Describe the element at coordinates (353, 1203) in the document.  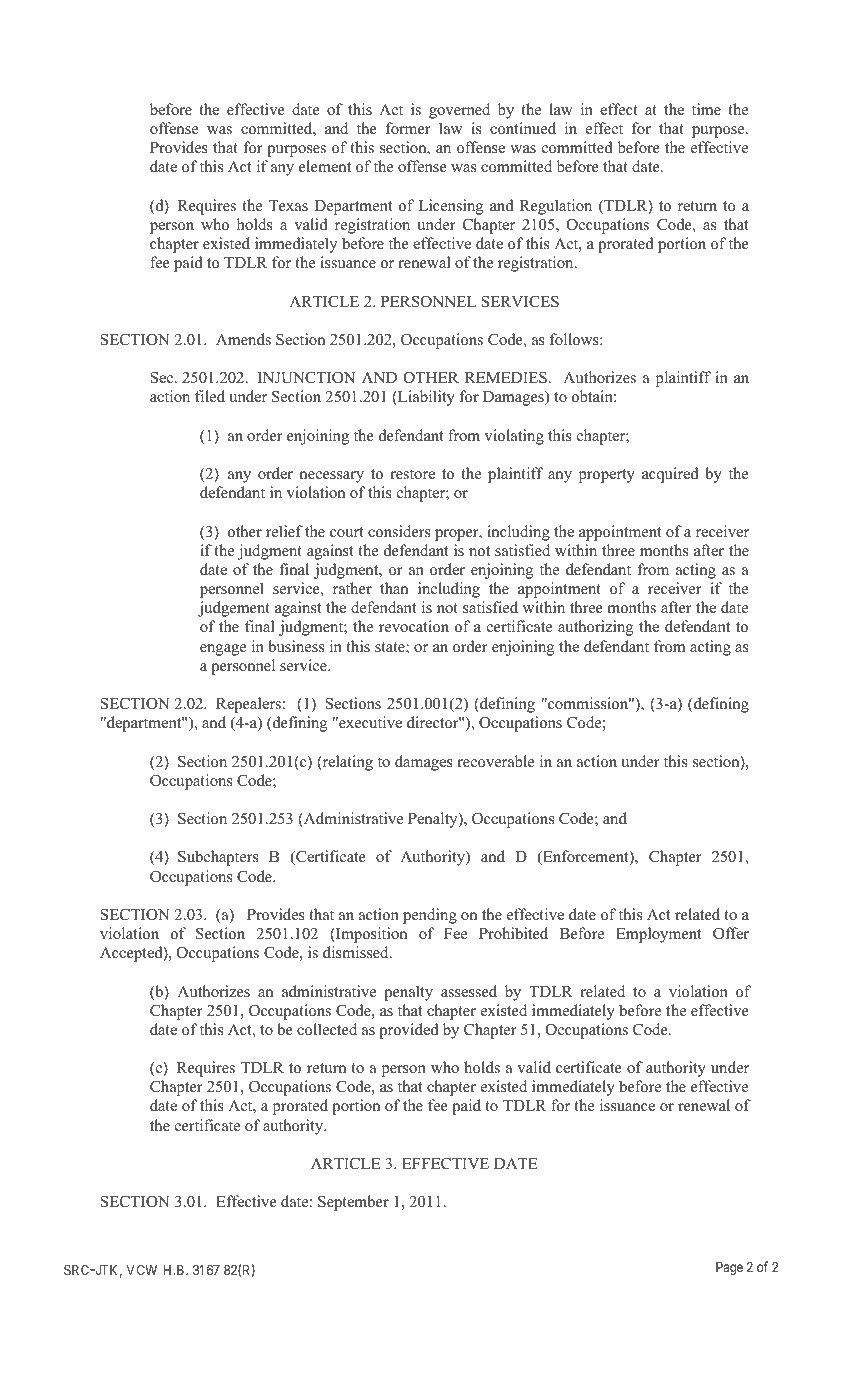
I see `September` at that location.
